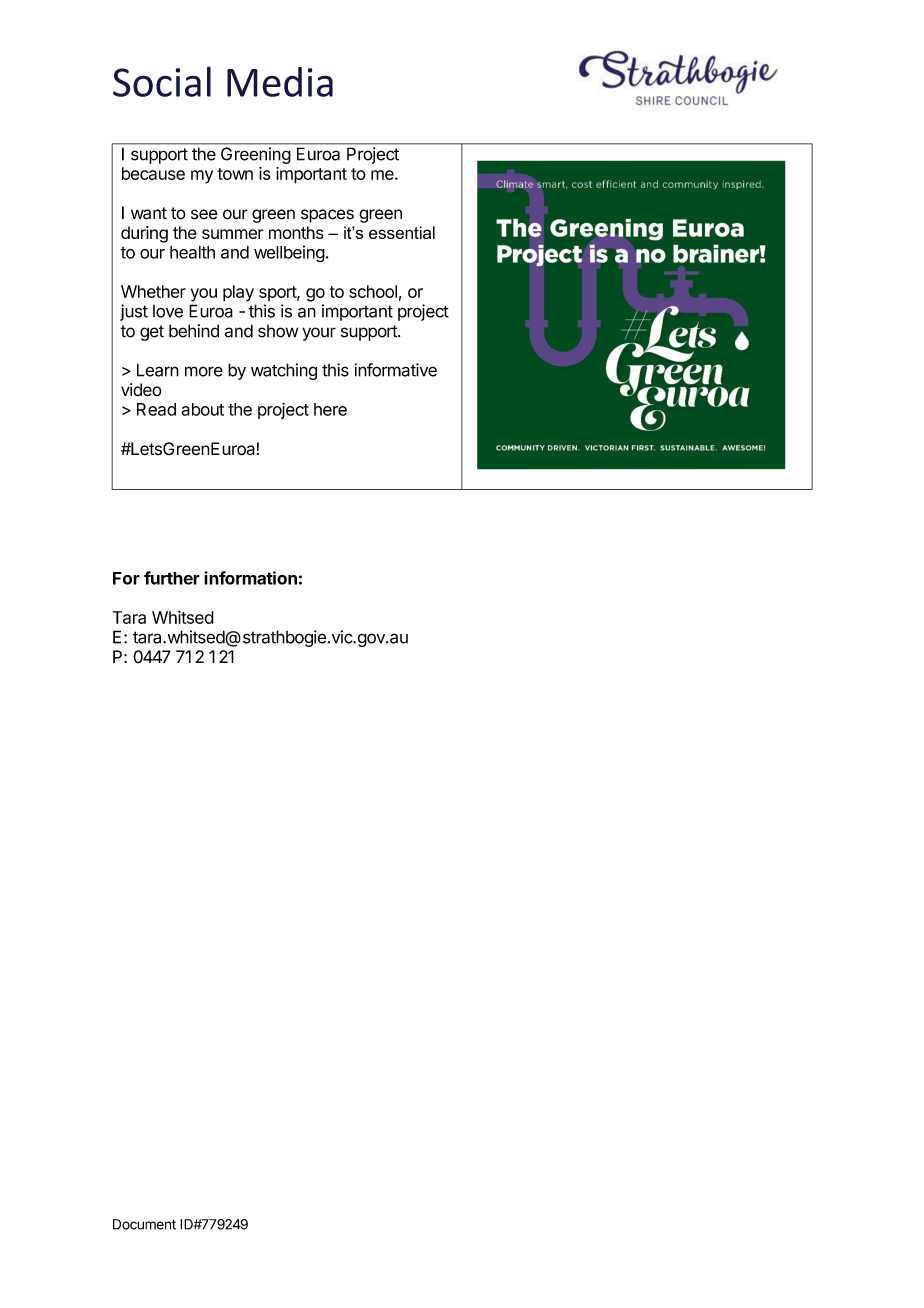 The height and width of the image is (1308, 924). I want to click on information, so click(250, 578).
